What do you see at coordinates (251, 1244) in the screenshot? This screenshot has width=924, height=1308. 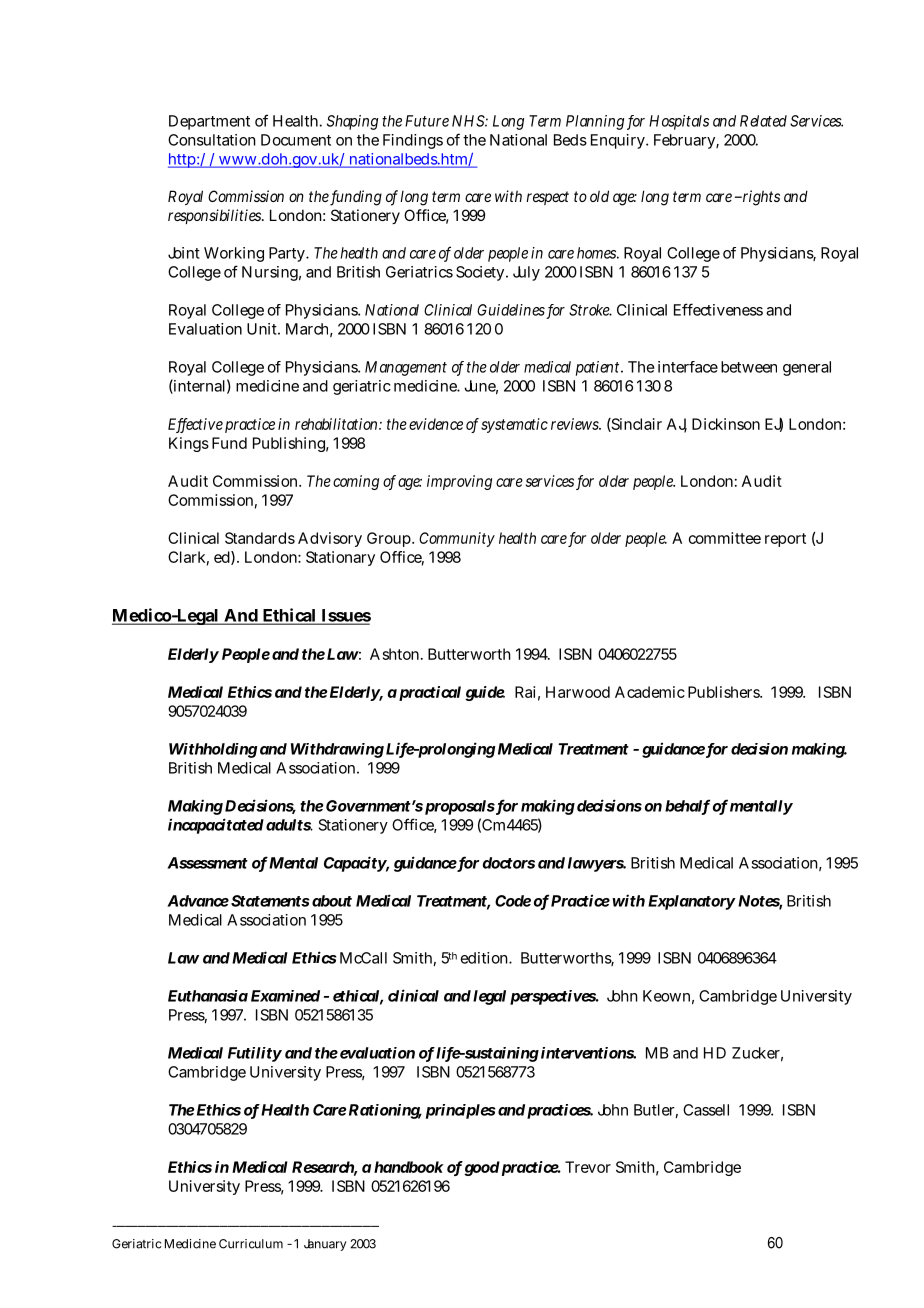 I see `Curriculum` at bounding box center [251, 1244].
